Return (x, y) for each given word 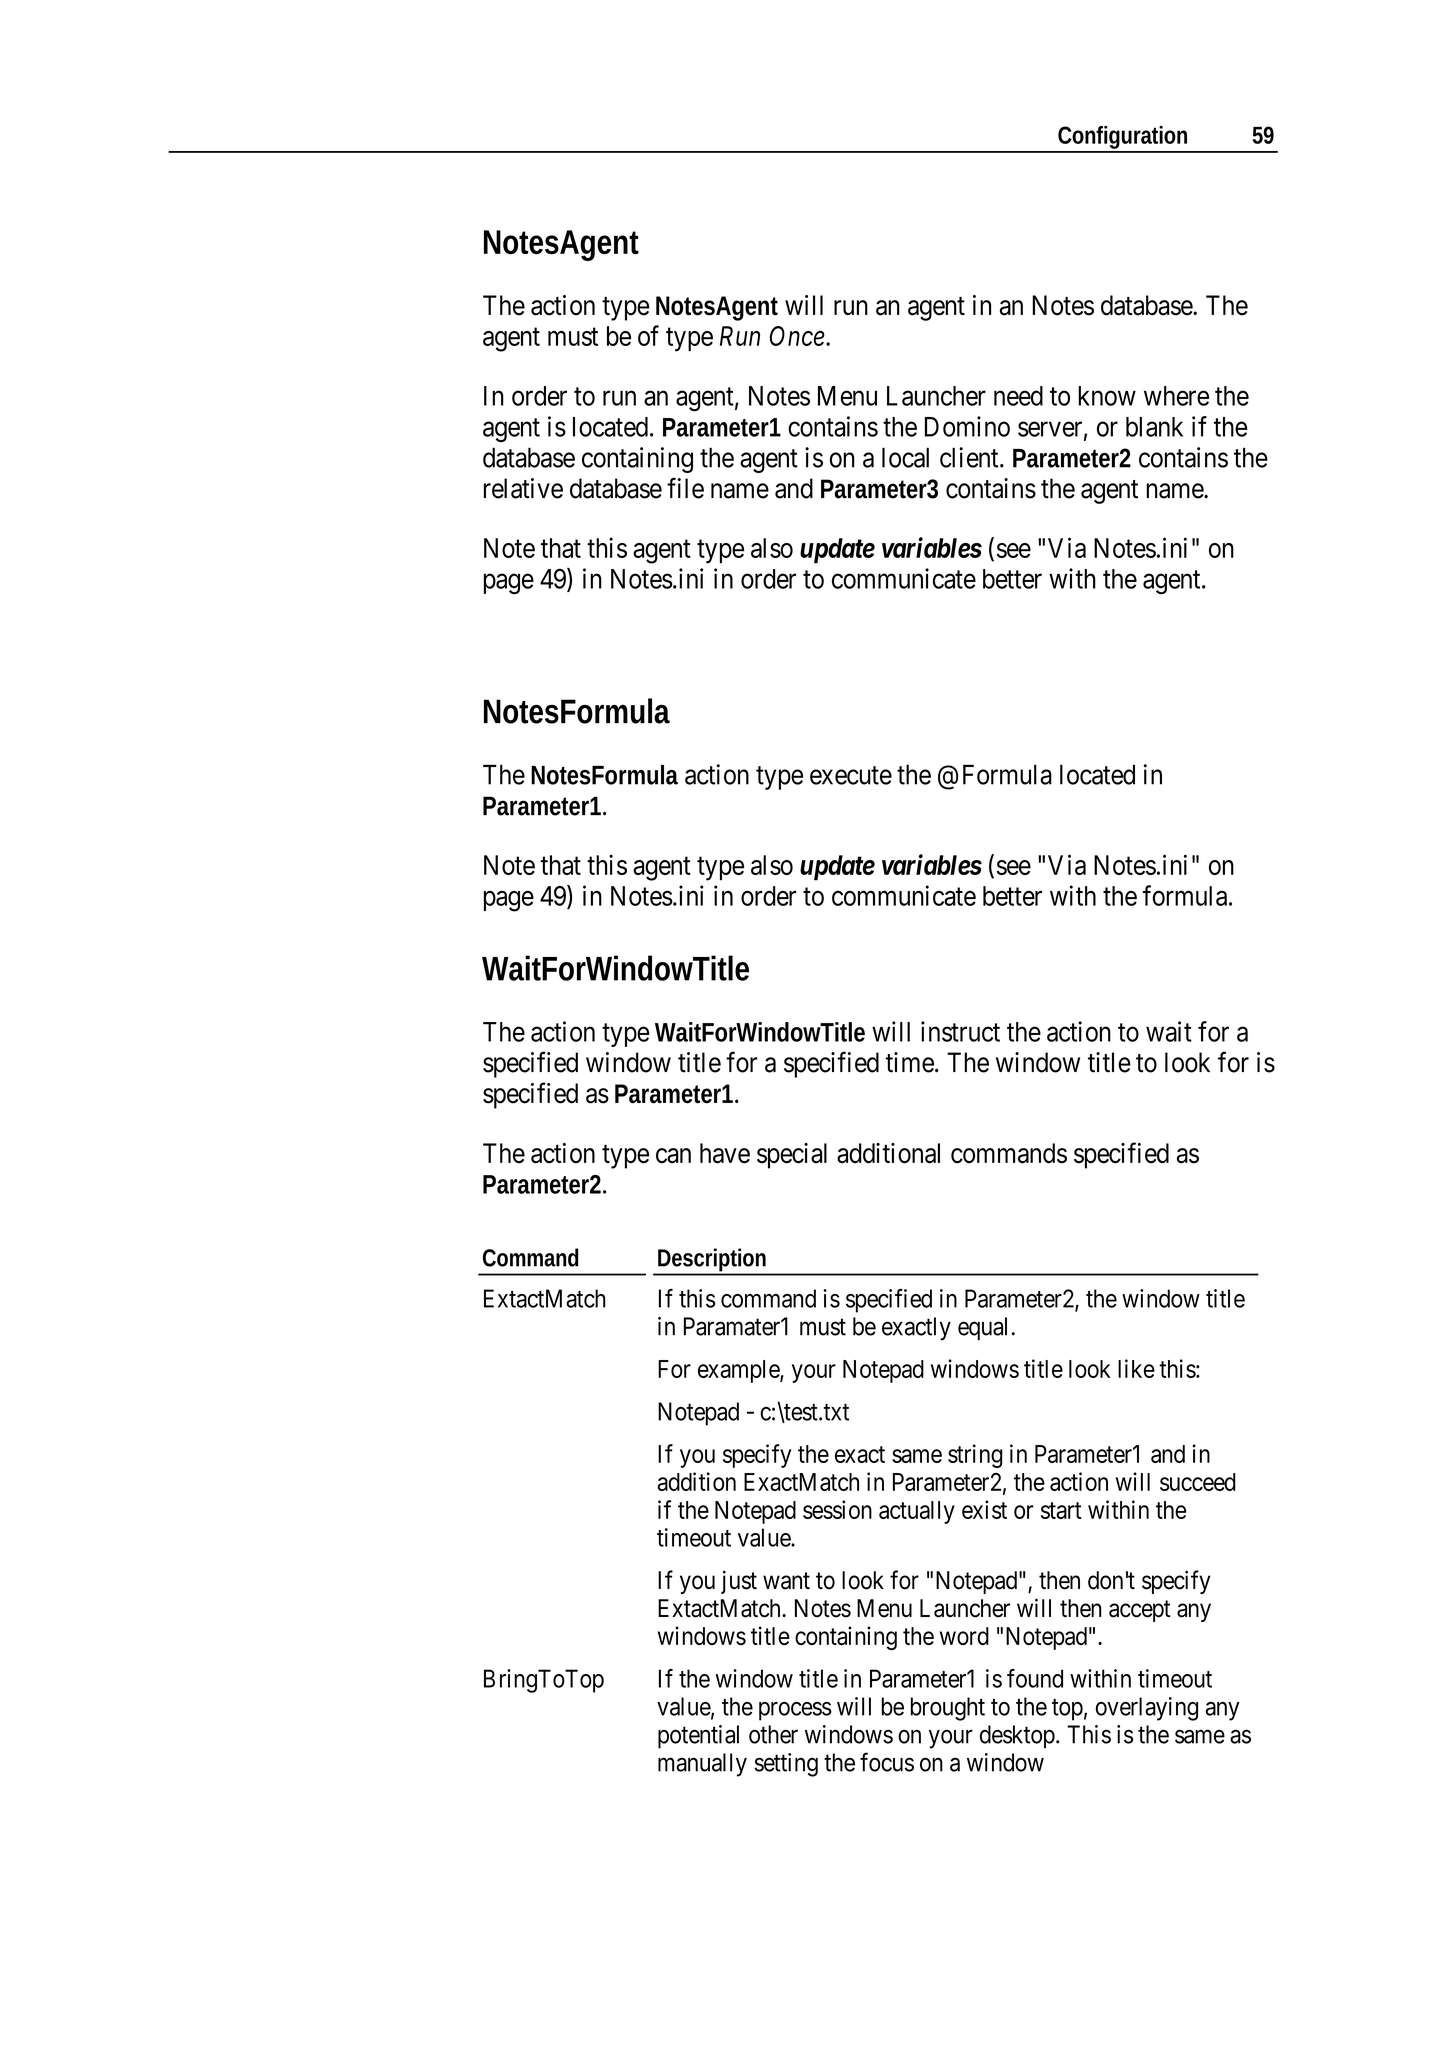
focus (887, 1762)
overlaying (1147, 1709)
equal (982, 1329)
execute (851, 775)
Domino (967, 426)
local (905, 457)
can (673, 1156)
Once (797, 336)
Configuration (1123, 139)
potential (698, 1737)
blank (1154, 427)
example (739, 1371)
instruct (960, 1031)
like (1136, 1368)
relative (523, 488)
